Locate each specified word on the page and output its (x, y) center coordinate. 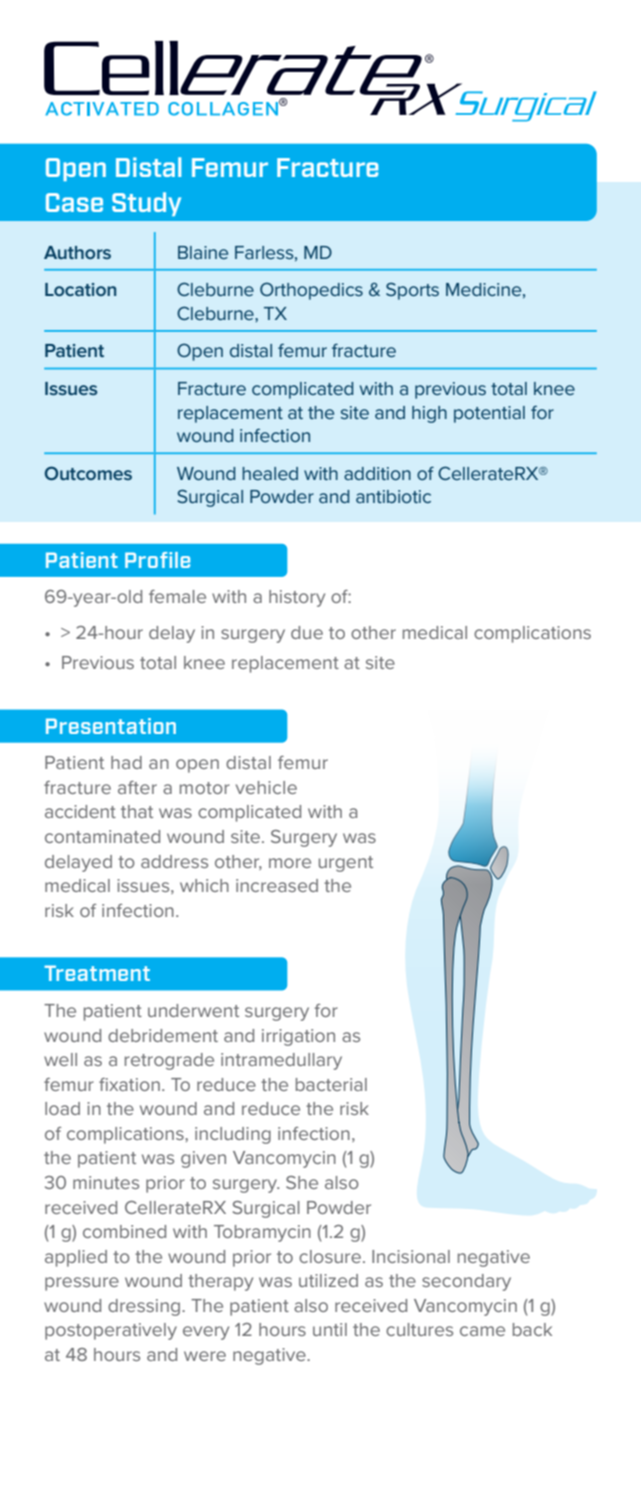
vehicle (266, 787)
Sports (412, 291)
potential (489, 414)
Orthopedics (311, 291)
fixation (129, 1084)
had (126, 762)
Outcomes (88, 473)
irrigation (298, 1037)
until (330, 1329)
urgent (346, 864)
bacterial (331, 1084)
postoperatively (111, 1331)
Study (146, 204)
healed (270, 473)
